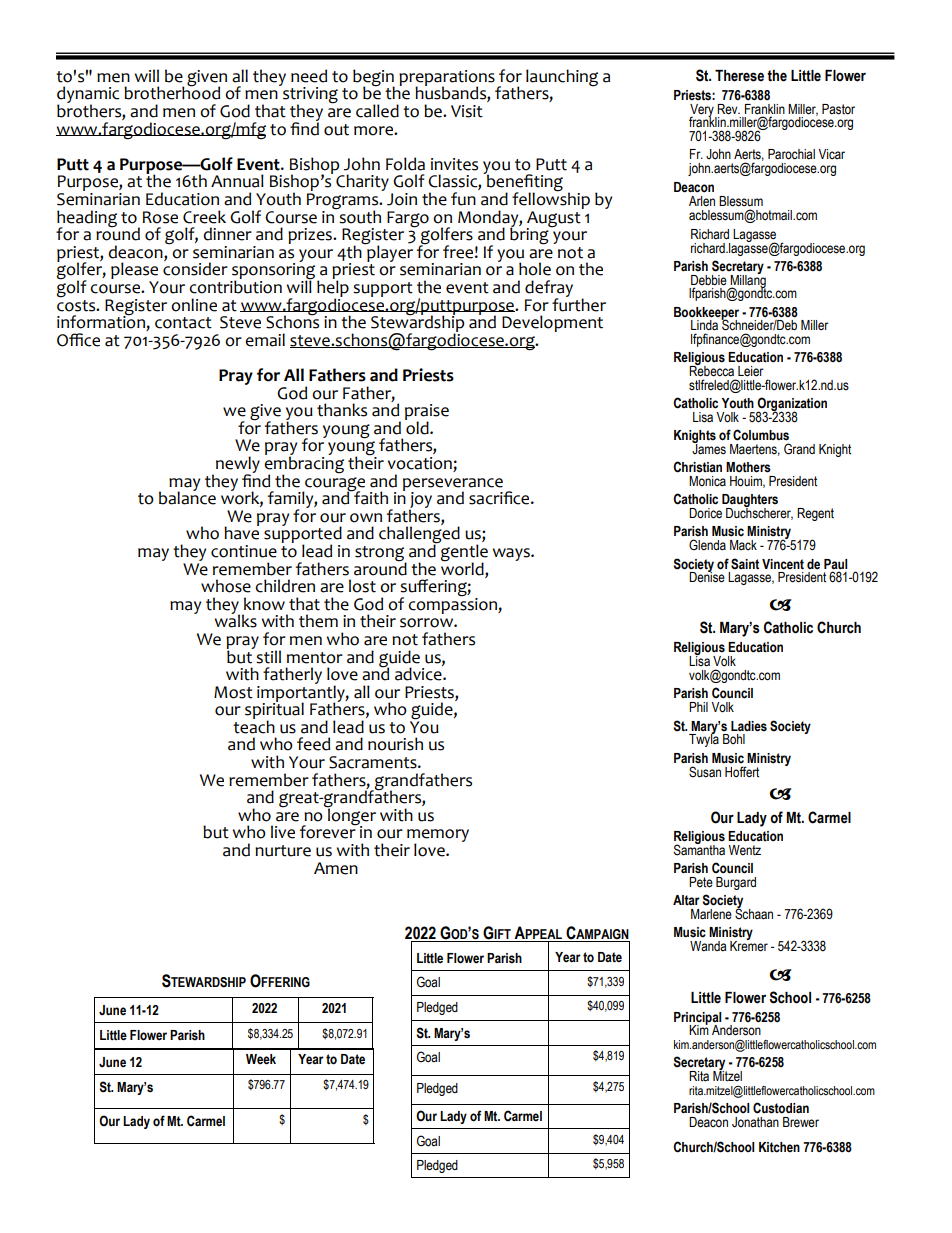  I want to click on world, so click(463, 567).
